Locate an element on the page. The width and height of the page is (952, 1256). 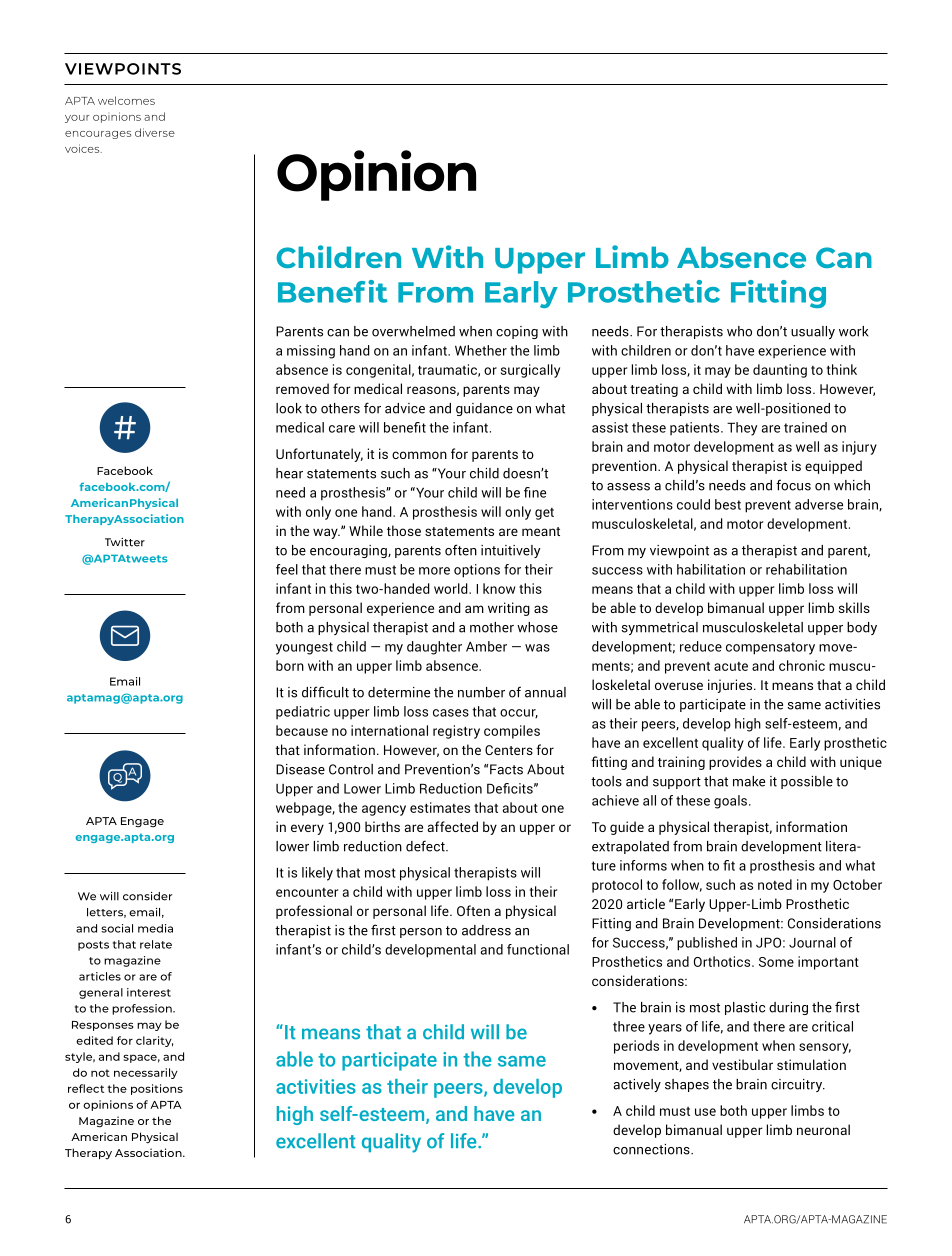
usually is located at coordinates (813, 332).
